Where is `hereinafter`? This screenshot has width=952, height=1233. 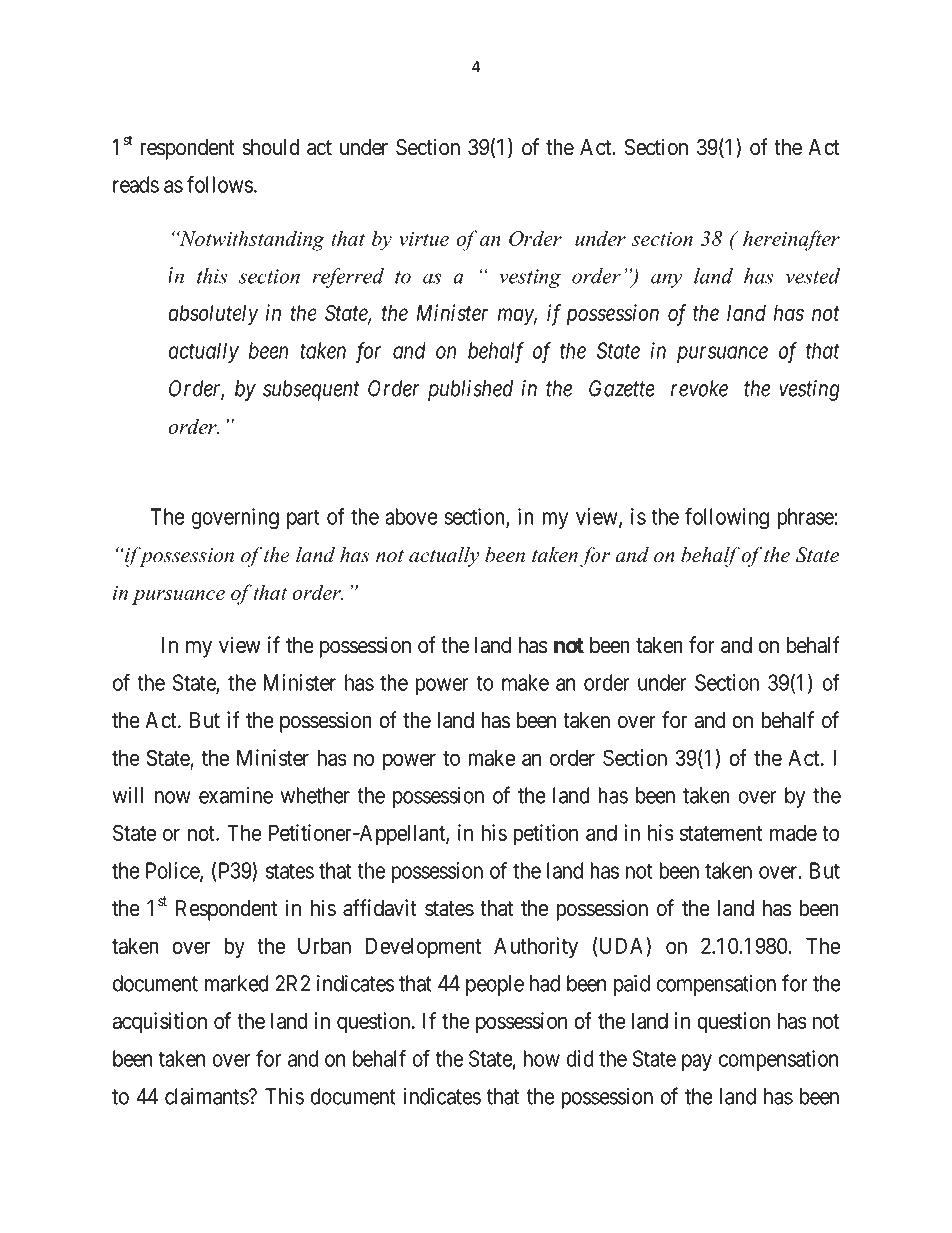 hereinafter is located at coordinates (791, 240).
